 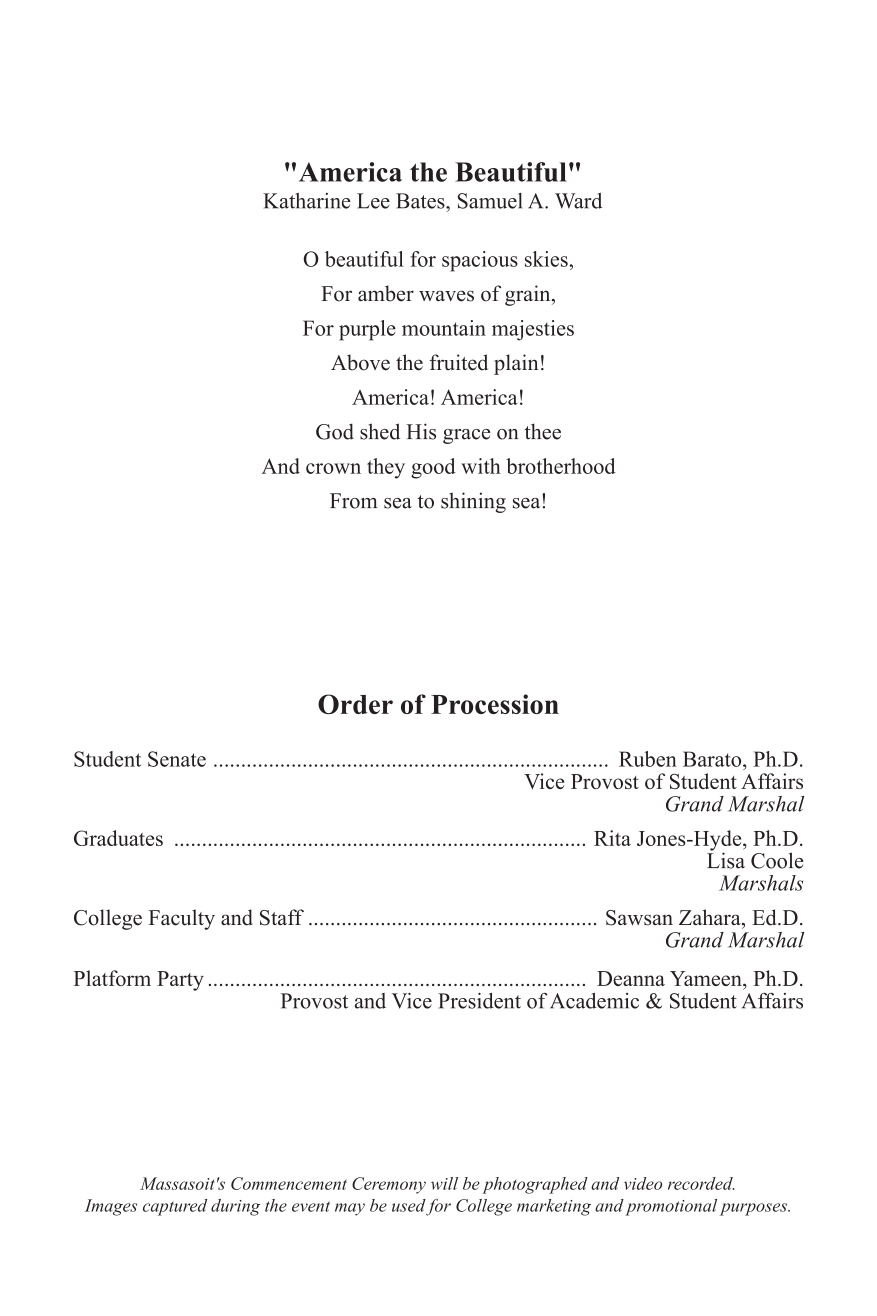 What do you see at coordinates (433, 468) in the screenshot?
I see `good` at bounding box center [433, 468].
